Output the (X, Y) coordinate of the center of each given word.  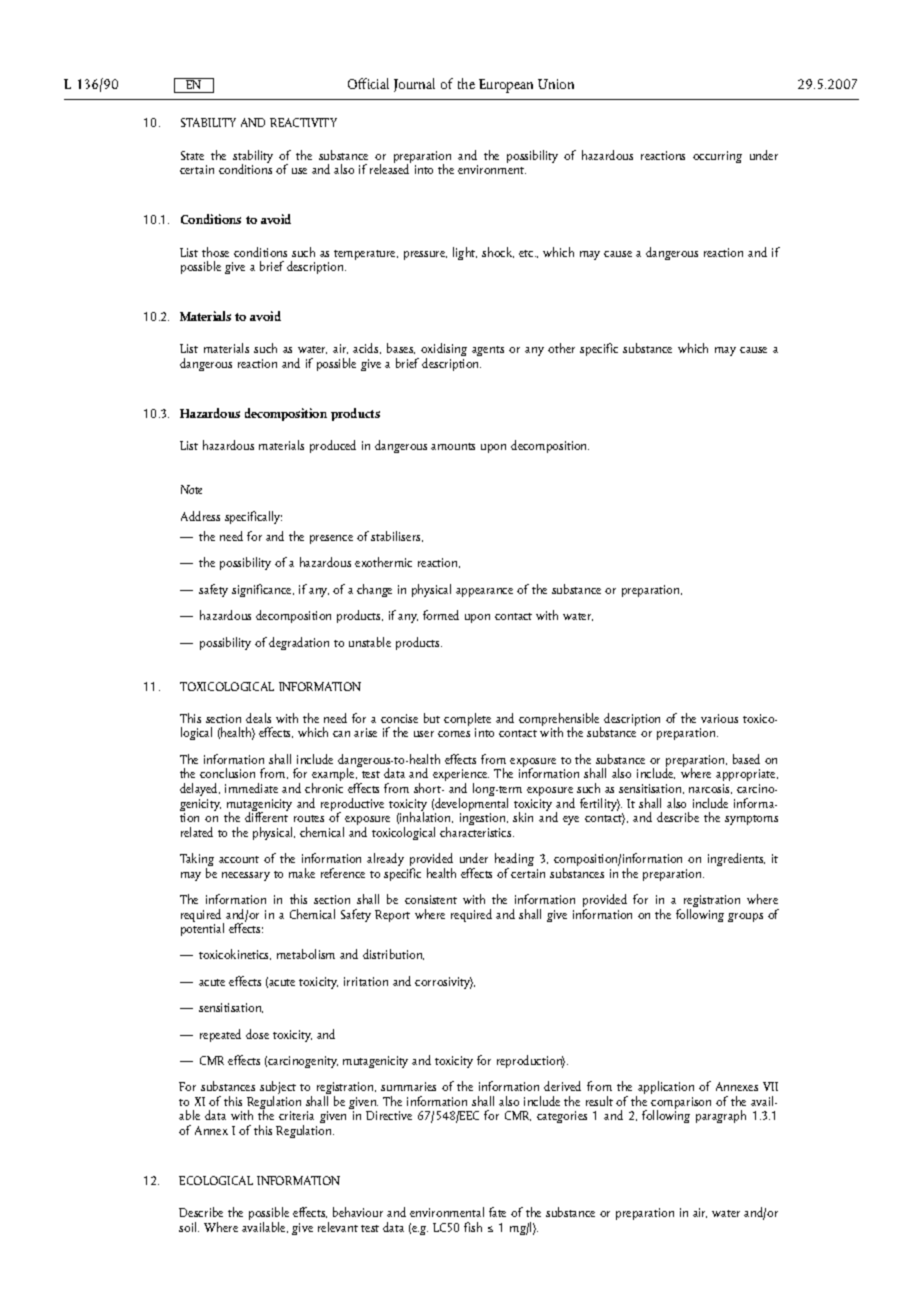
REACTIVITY (303, 122)
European (506, 86)
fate (497, 1212)
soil (189, 1227)
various (719, 718)
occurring (717, 157)
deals (258, 718)
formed (441, 615)
